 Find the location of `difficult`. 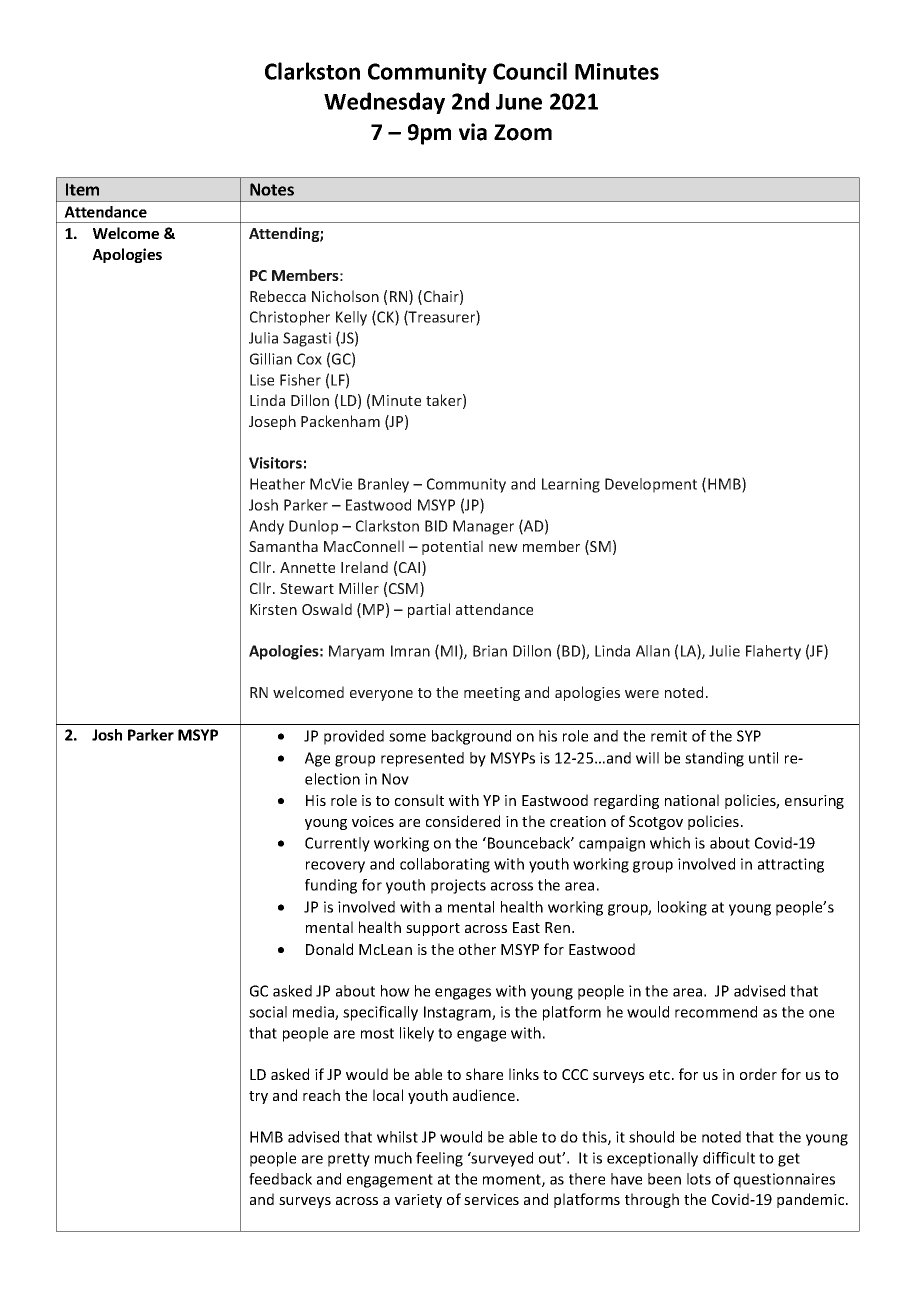

difficult is located at coordinates (729, 1158).
